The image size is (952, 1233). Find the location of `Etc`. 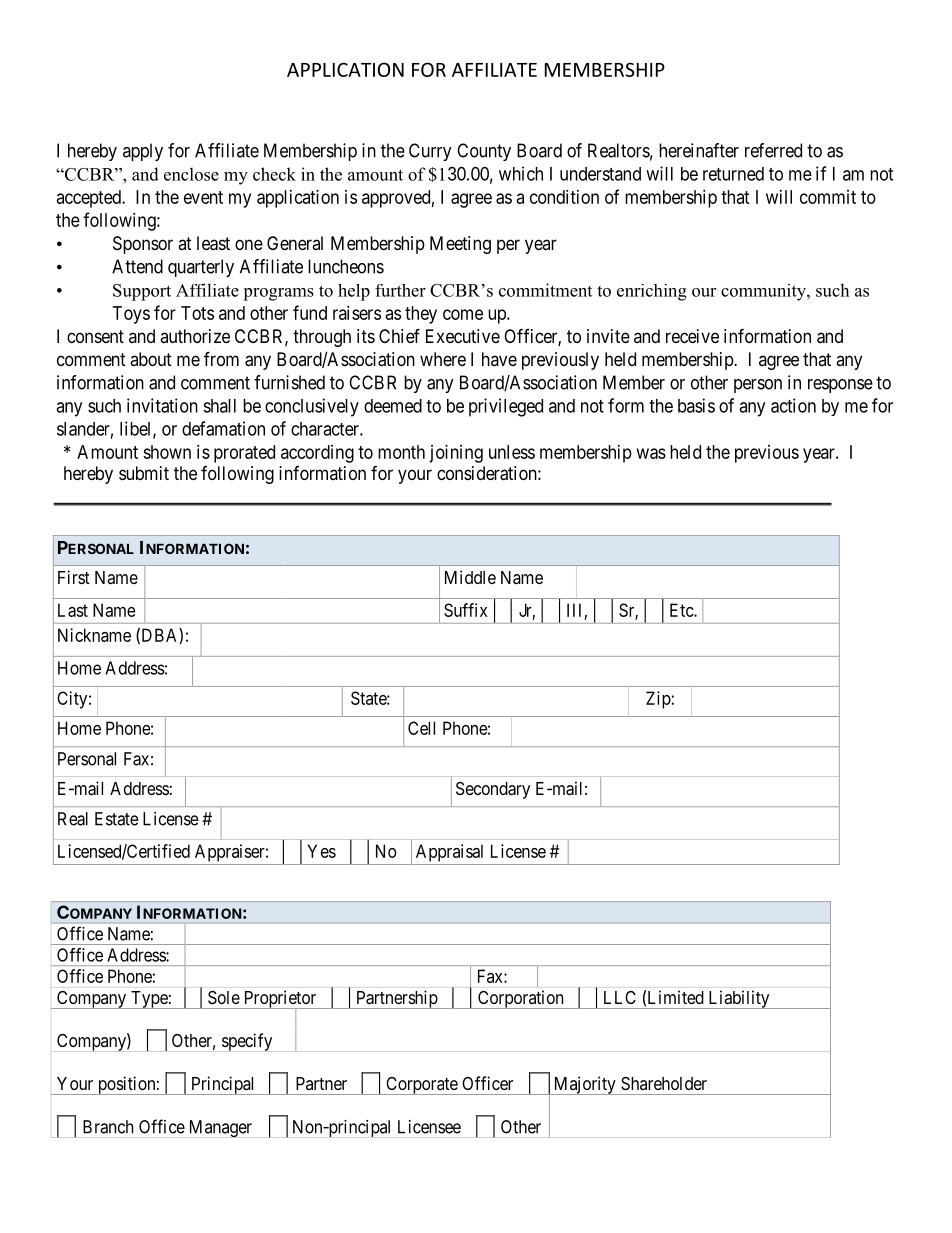

Etc is located at coordinates (682, 610).
